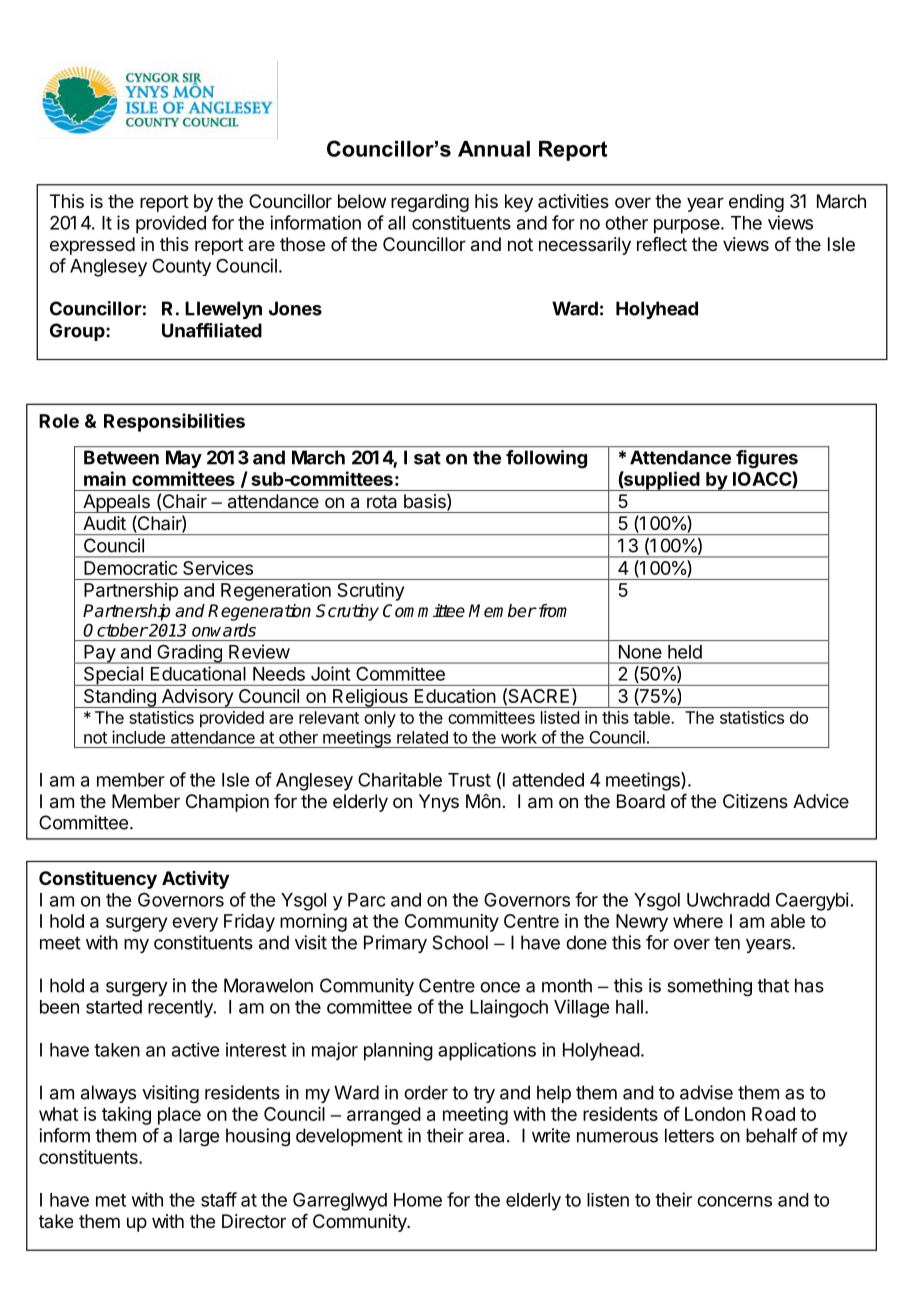 This image has height=1308, width=924. Describe the element at coordinates (105, 478) in the image. I see `main` at that location.
